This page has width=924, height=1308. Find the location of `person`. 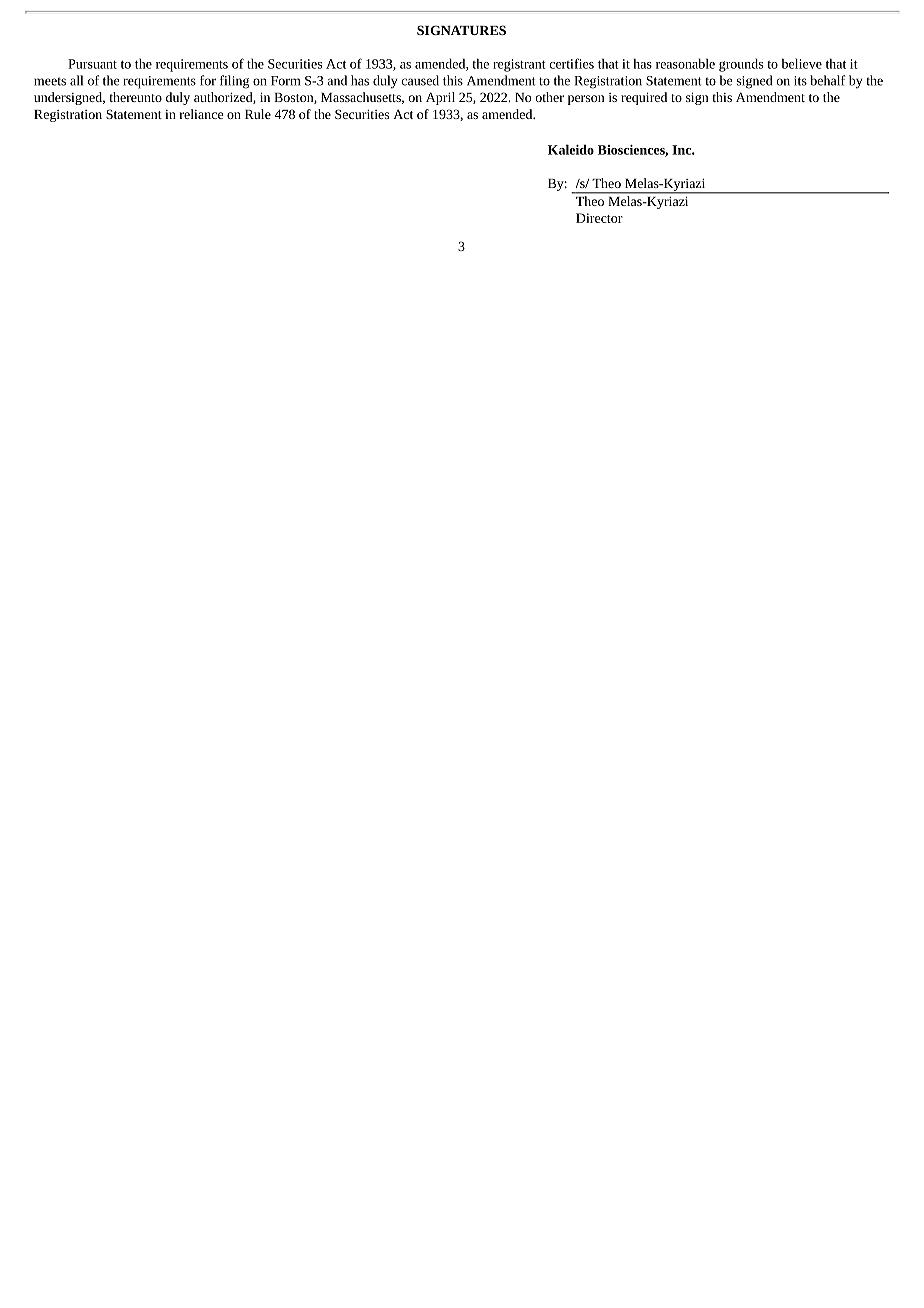

person is located at coordinates (586, 100).
